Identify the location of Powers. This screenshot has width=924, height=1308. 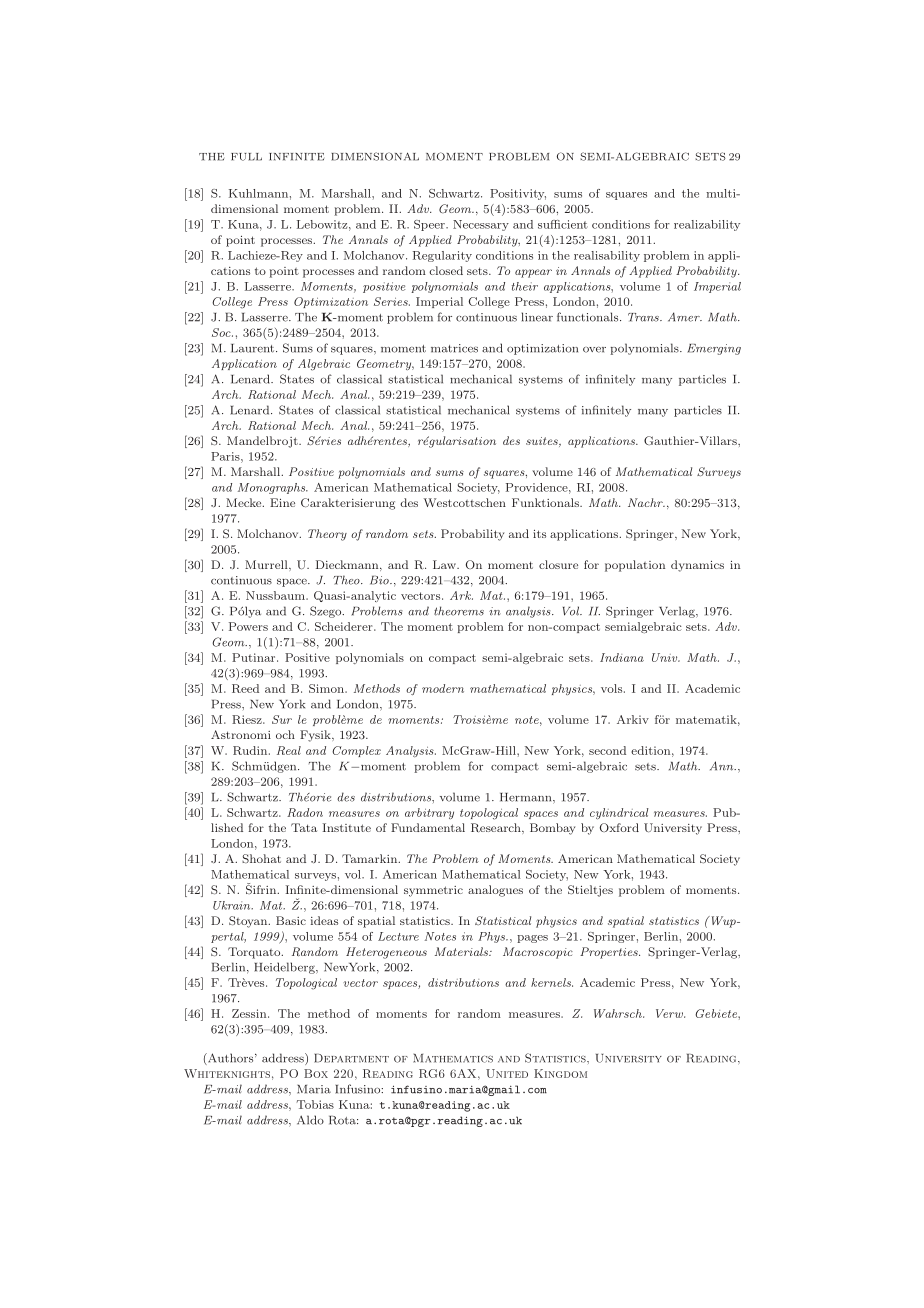
(248, 626).
